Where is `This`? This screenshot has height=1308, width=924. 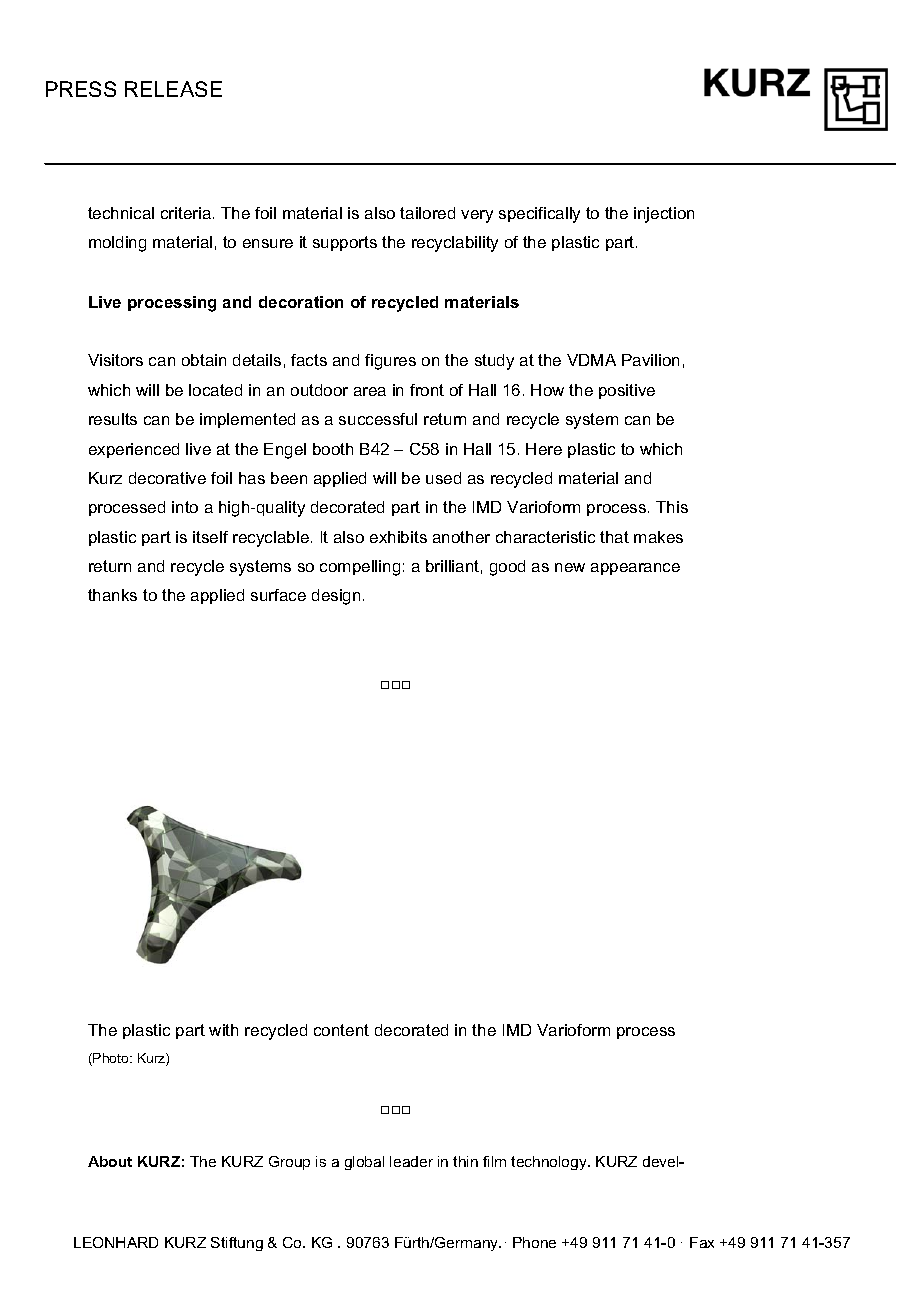 This is located at coordinates (672, 507).
